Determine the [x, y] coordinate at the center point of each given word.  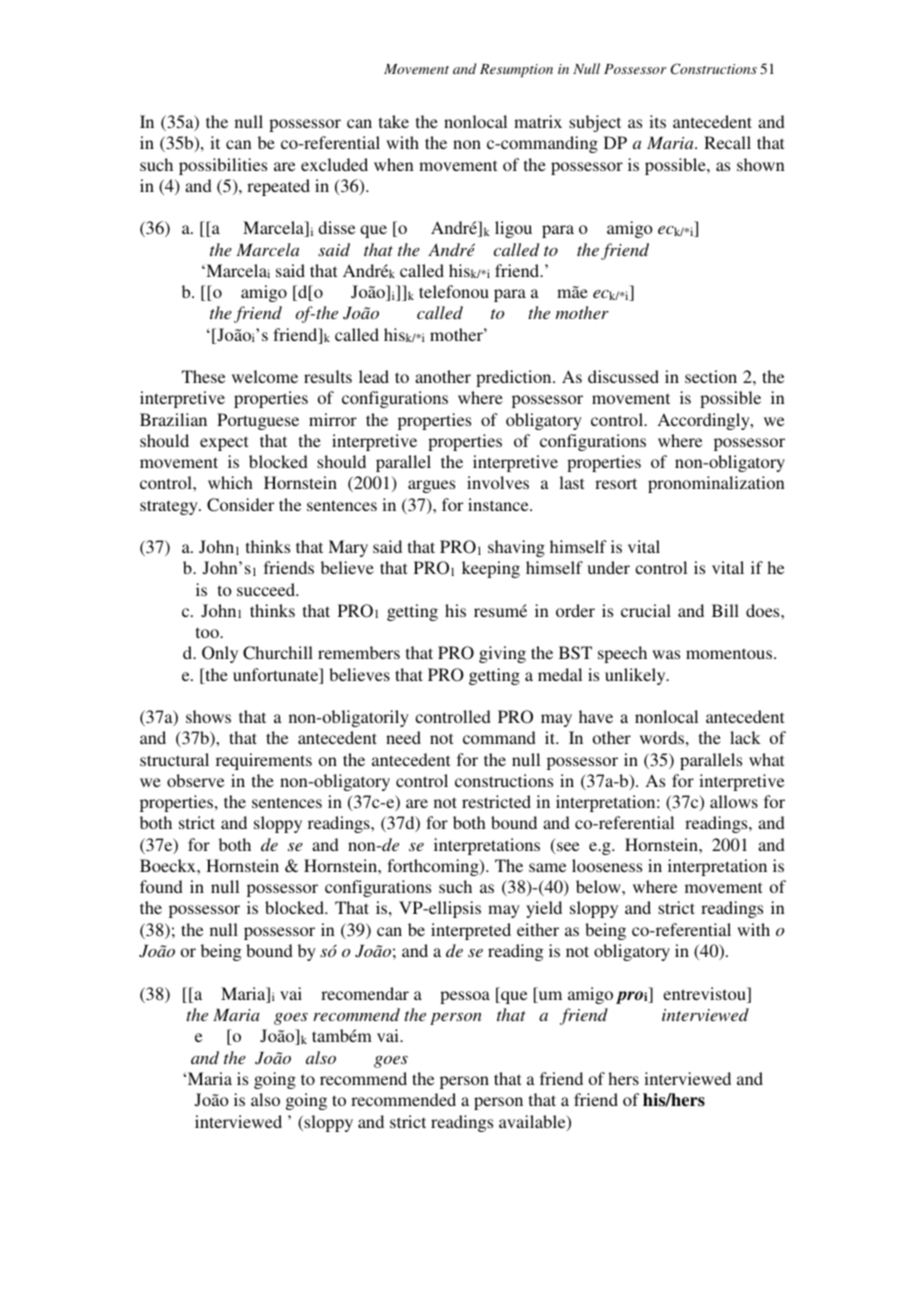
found [161, 886]
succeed [267, 589]
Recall [727, 142]
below [599, 886]
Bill [725, 610]
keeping [491, 569]
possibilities [223, 166]
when [394, 164]
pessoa [465, 997]
